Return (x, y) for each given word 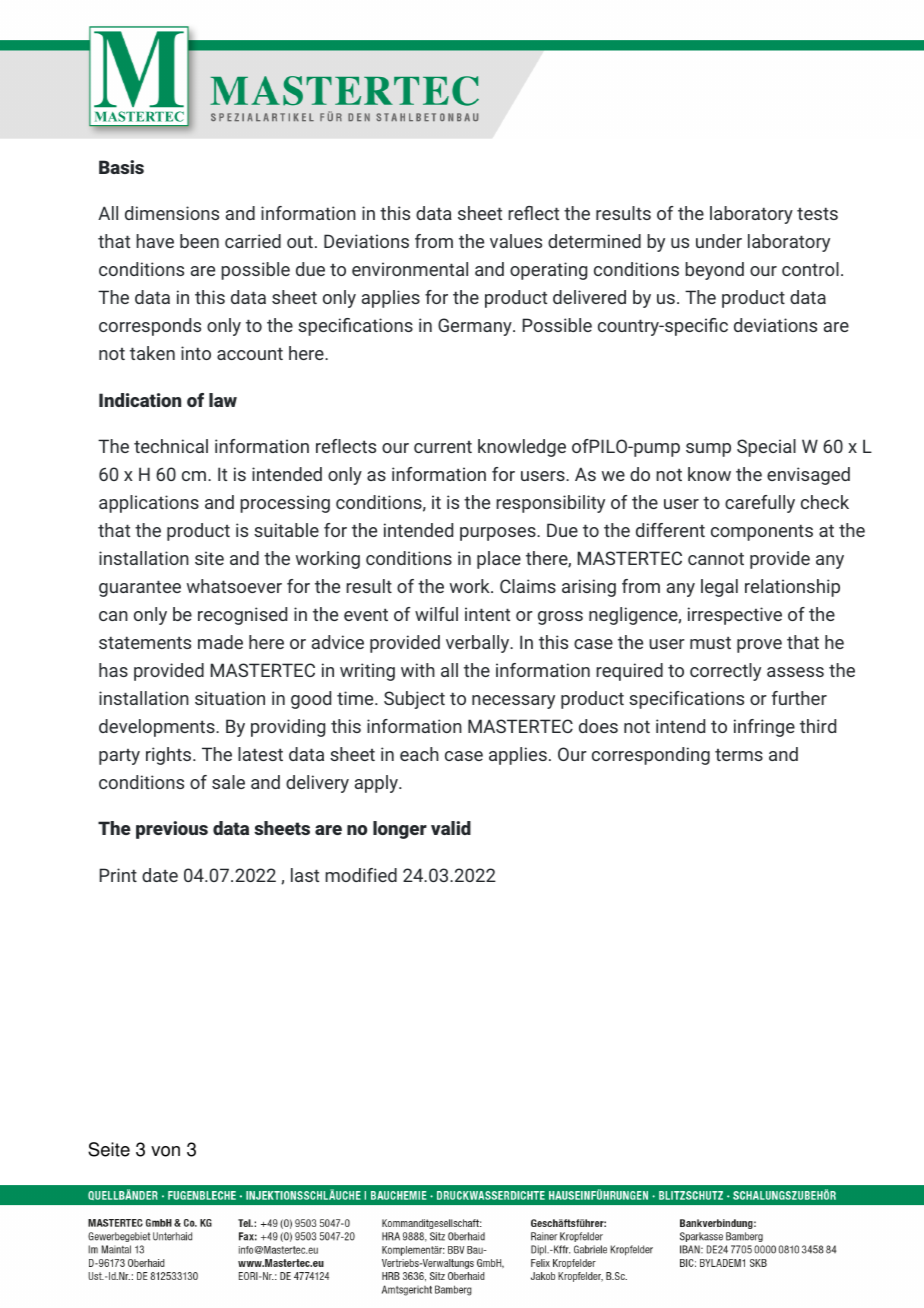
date (160, 875)
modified (361, 875)
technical (171, 446)
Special (766, 448)
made (220, 642)
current (443, 447)
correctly (725, 672)
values (516, 241)
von (165, 1151)
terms (739, 755)
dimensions (172, 213)
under (719, 241)
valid (451, 828)
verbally (479, 644)
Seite (109, 1149)
